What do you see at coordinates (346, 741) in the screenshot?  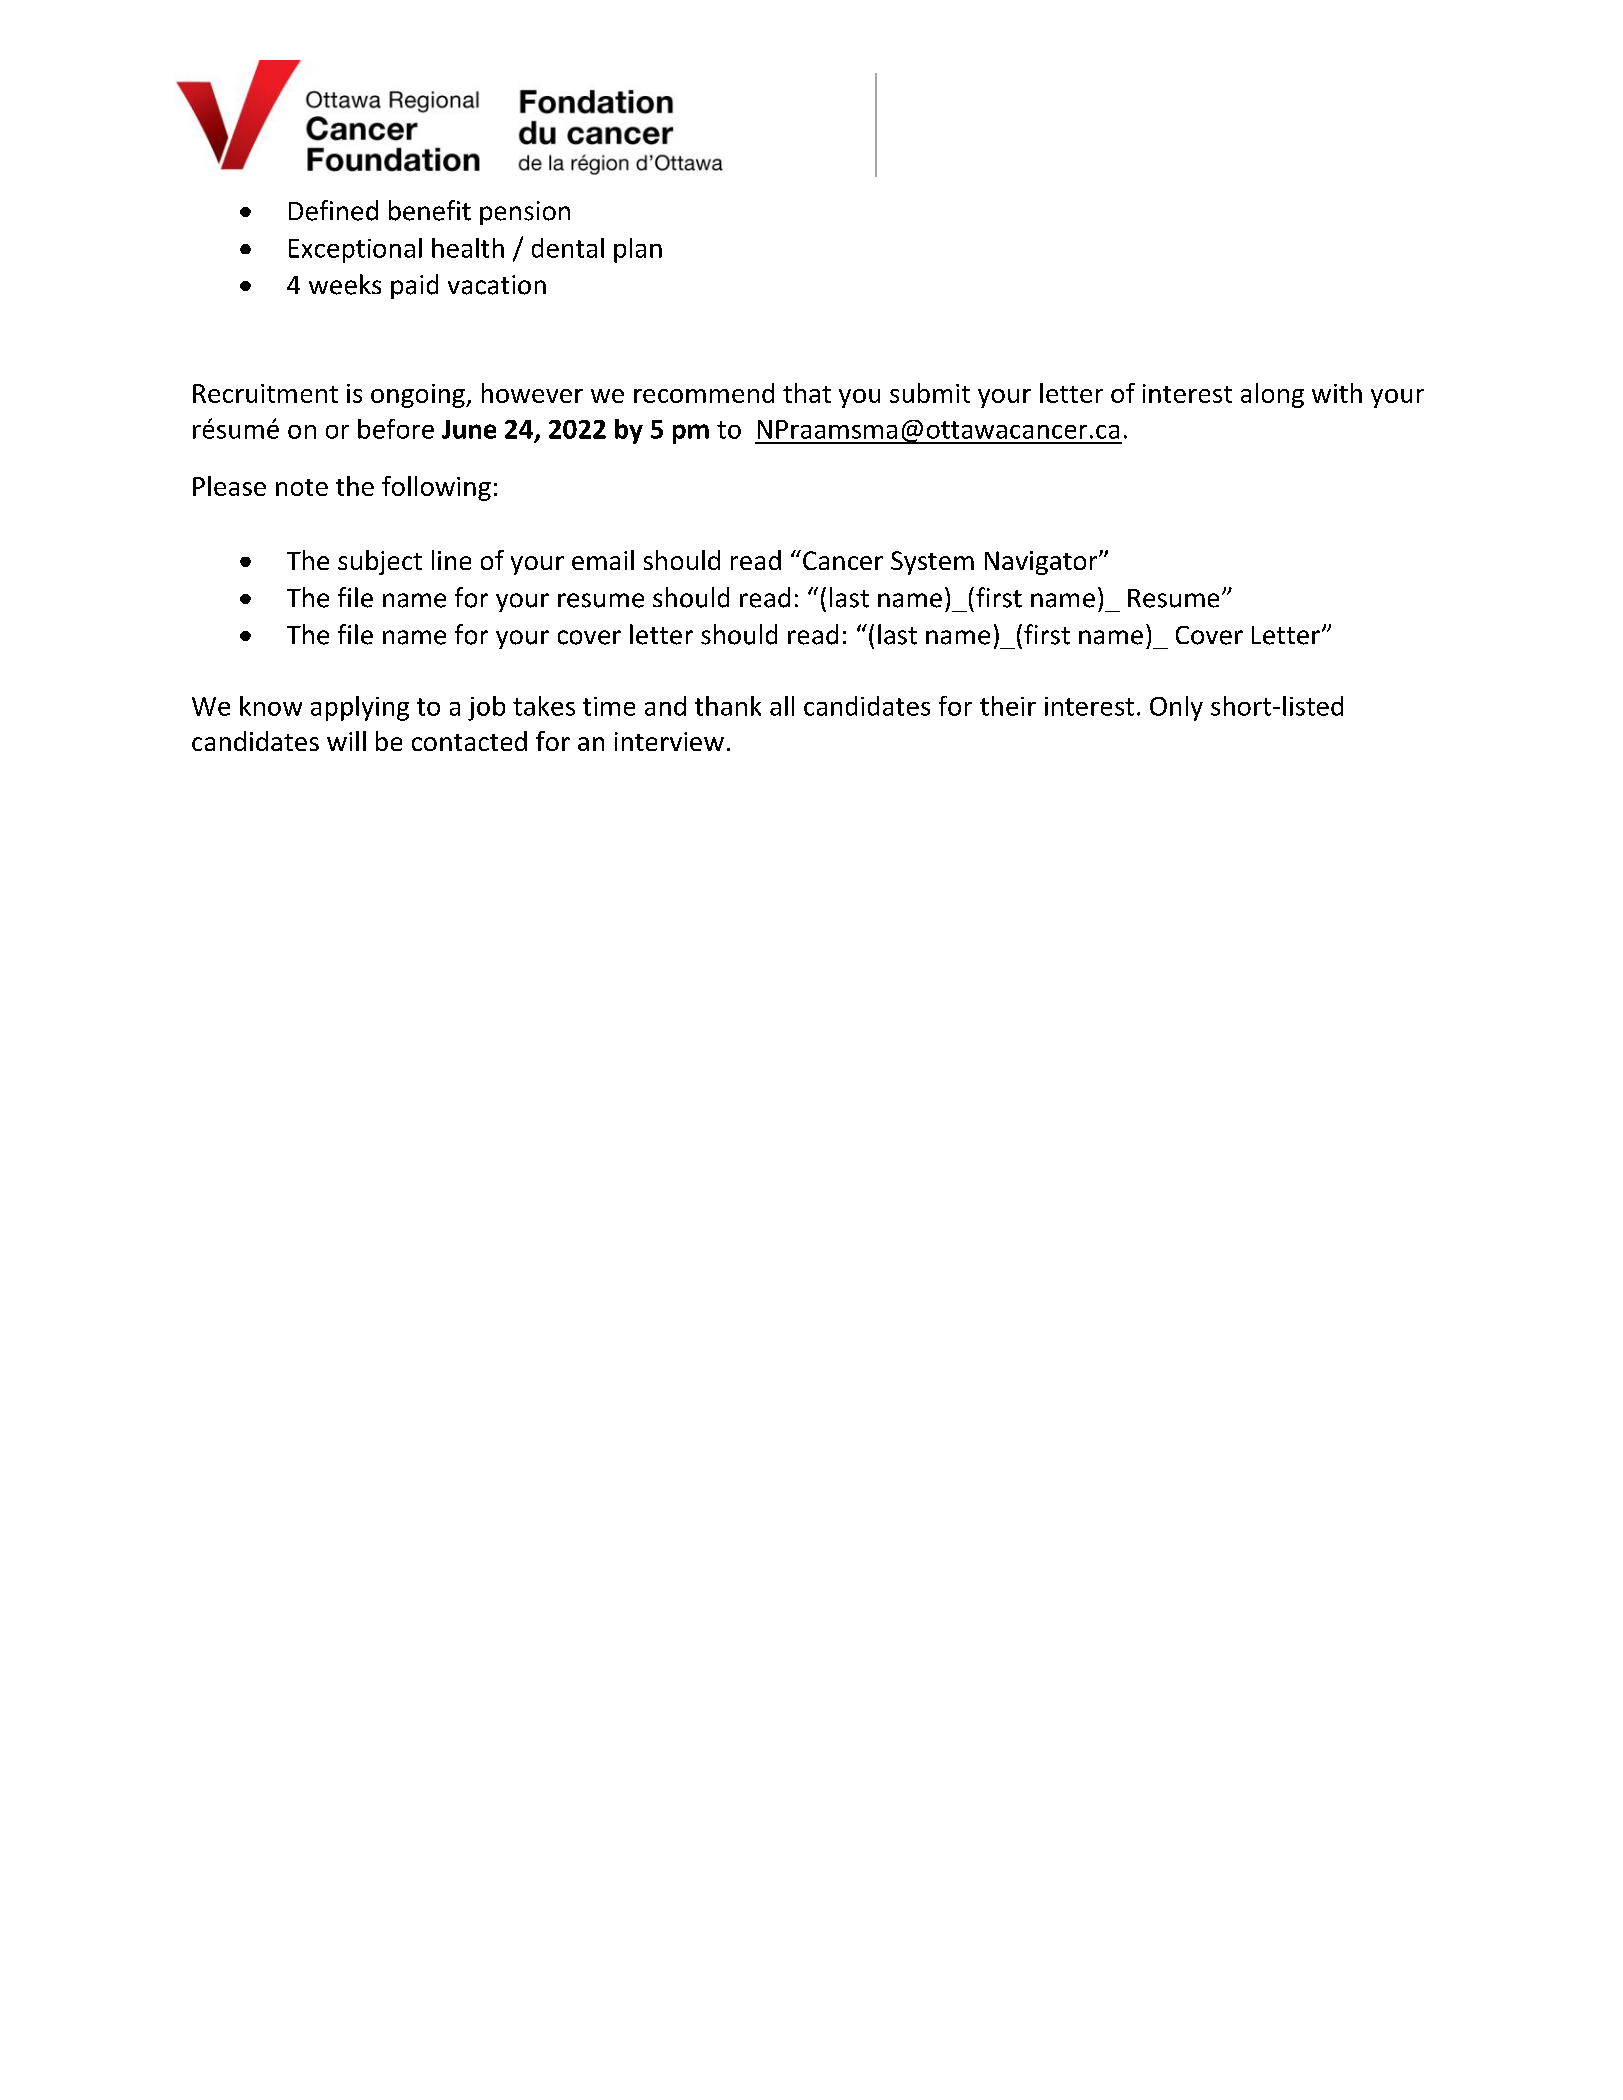 I see `will` at bounding box center [346, 741].
